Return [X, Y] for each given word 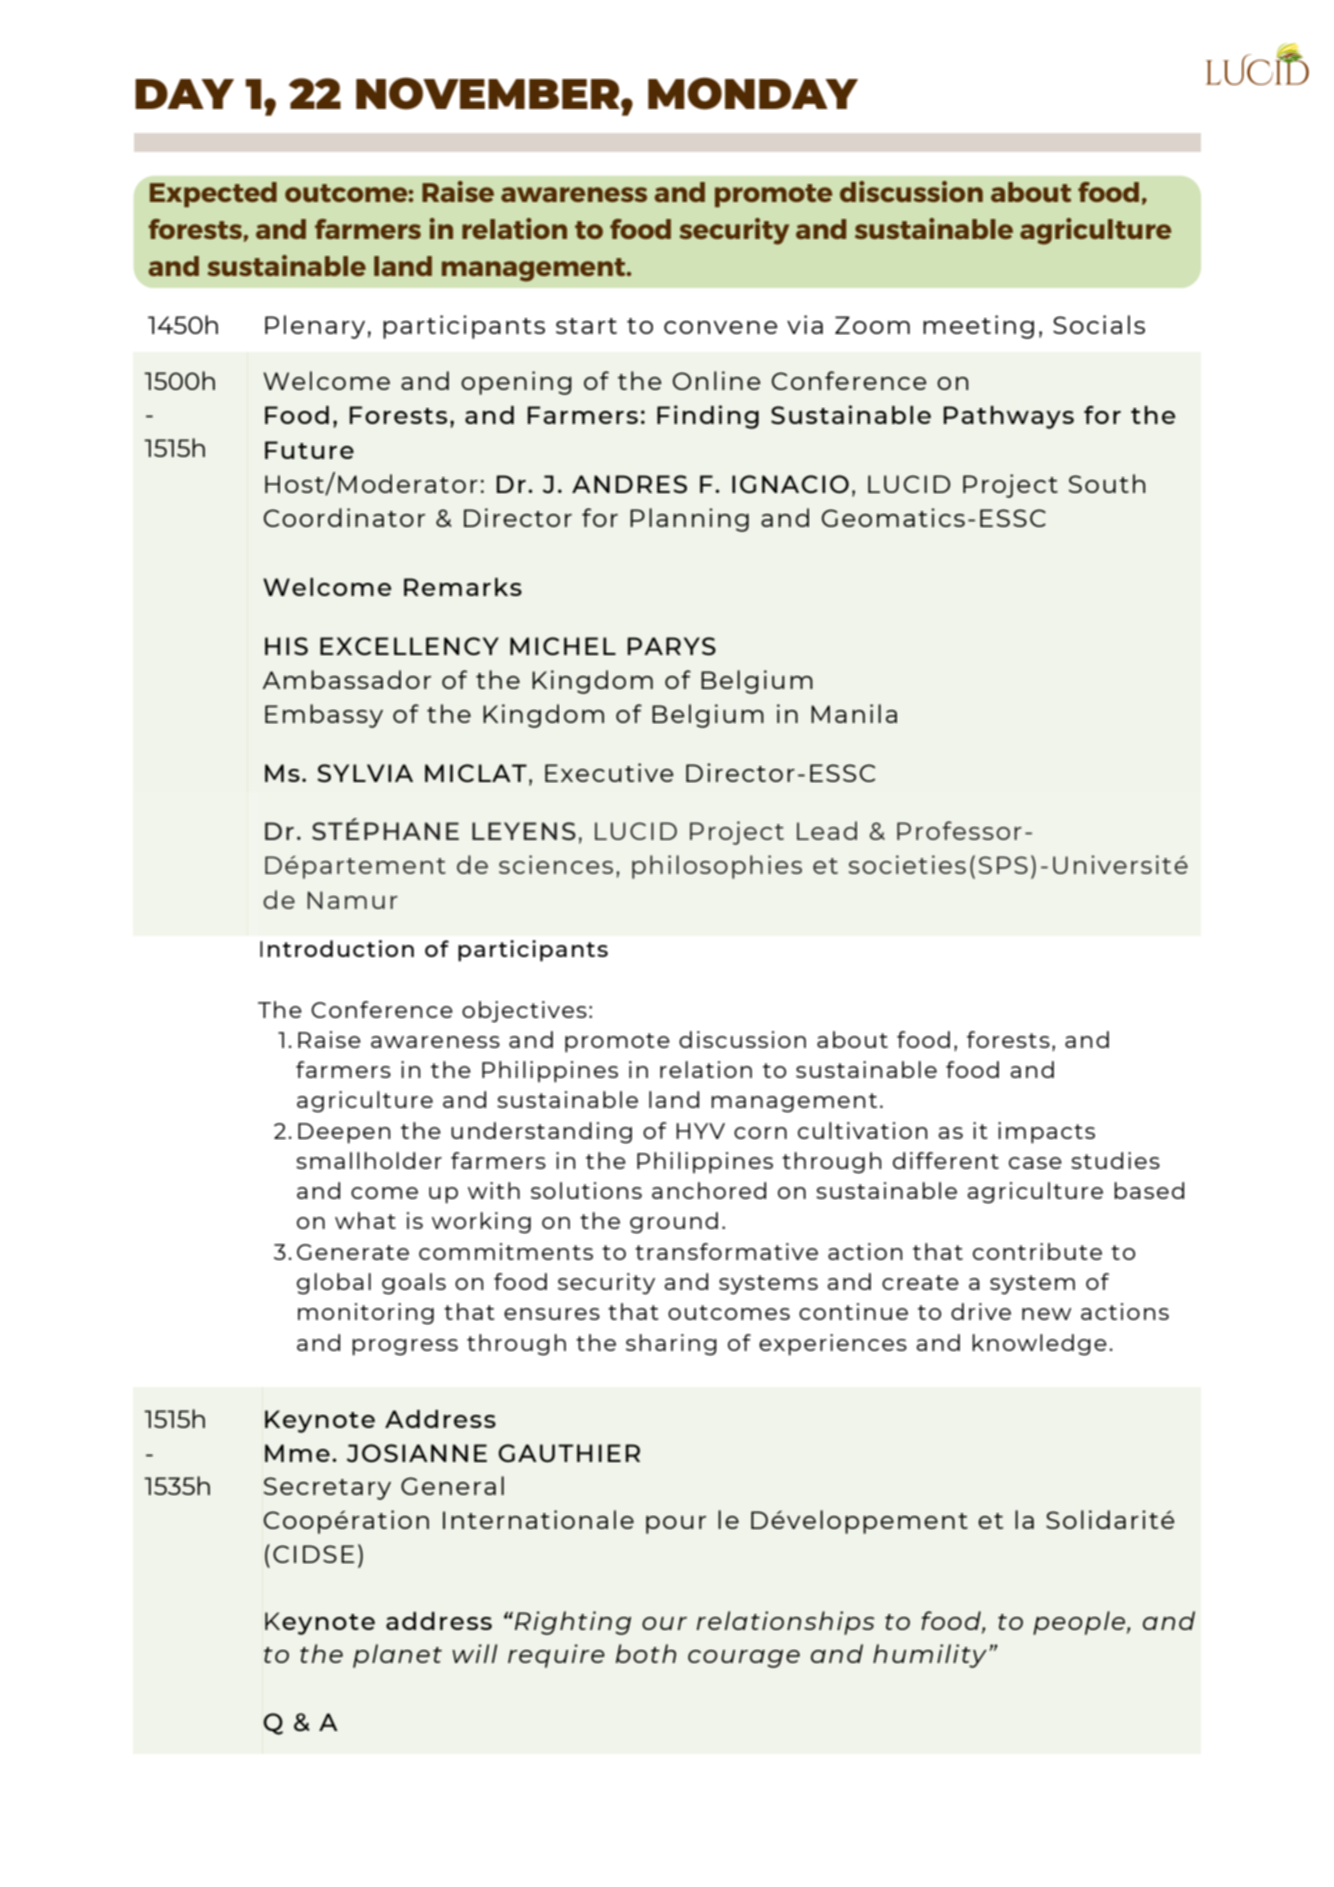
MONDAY [753, 93]
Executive [609, 772]
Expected [213, 194]
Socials [1099, 324]
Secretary [327, 1488]
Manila [854, 713]
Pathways [1009, 417]
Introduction [337, 948]
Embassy [324, 716]
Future [309, 450]
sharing [671, 1345]
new [1046, 1314]
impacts [1046, 1133]
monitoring [366, 1314]
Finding [708, 417]
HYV [700, 1131]
